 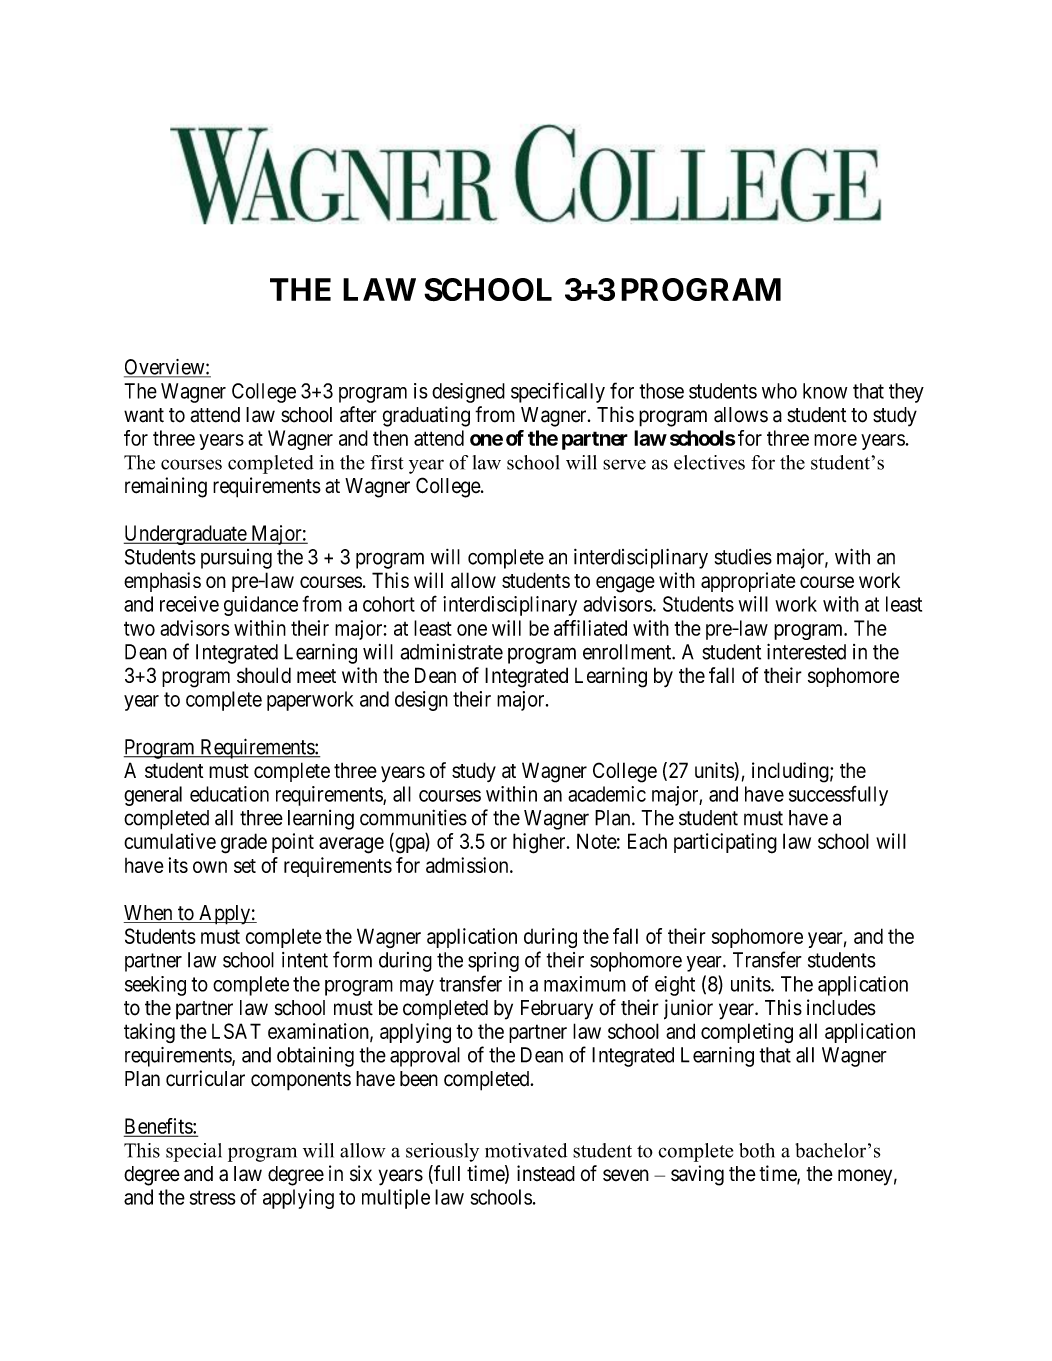 What do you see at coordinates (725, 843) in the image?
I see `participating` at bounding box center [725, 843].
